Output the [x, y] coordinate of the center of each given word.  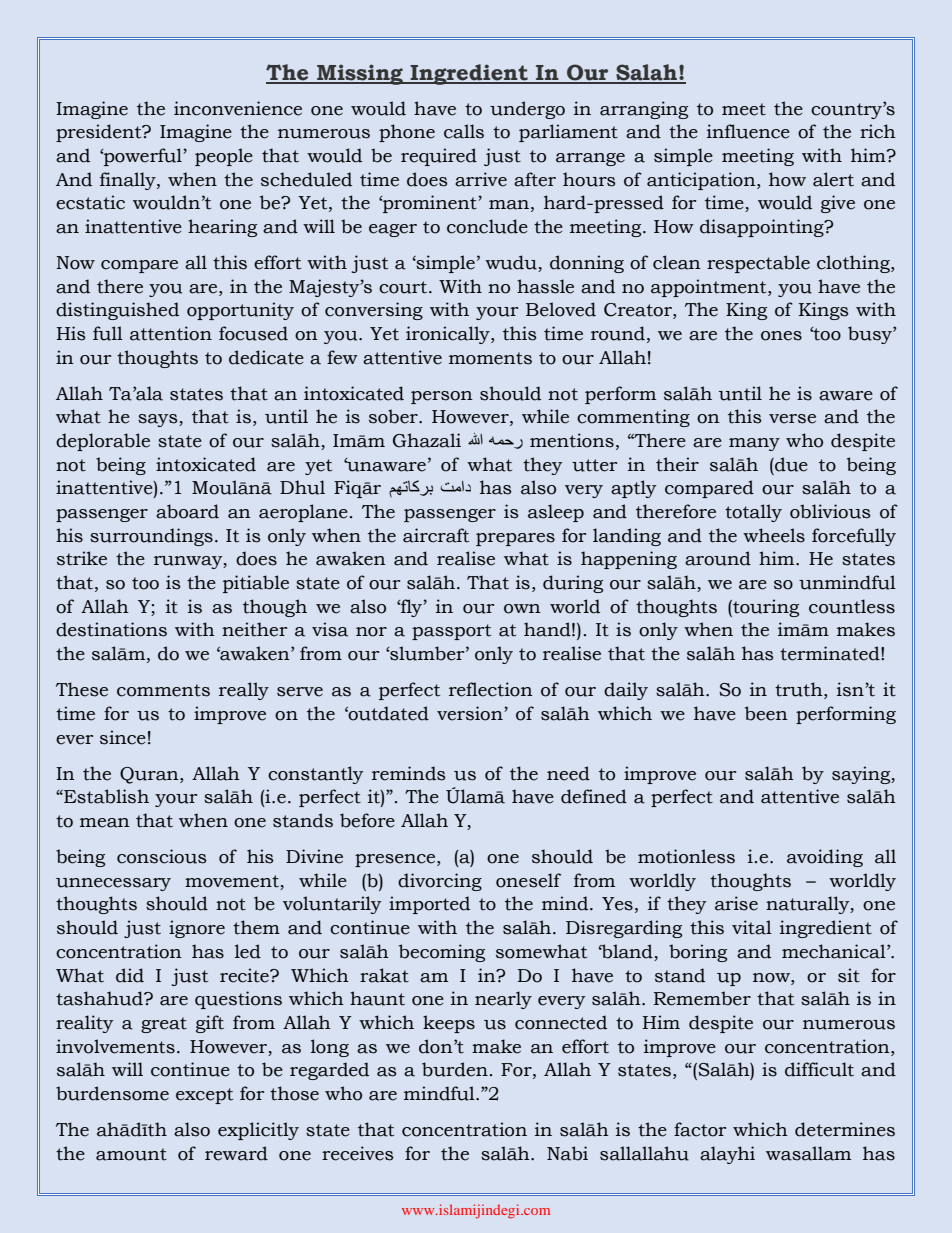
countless [852, 606]
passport [451, 632]
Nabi [567, 1153]
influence [748, 131]
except [204, 1096]
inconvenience [238, 108]
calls [464, 131]
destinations [111, 629]
